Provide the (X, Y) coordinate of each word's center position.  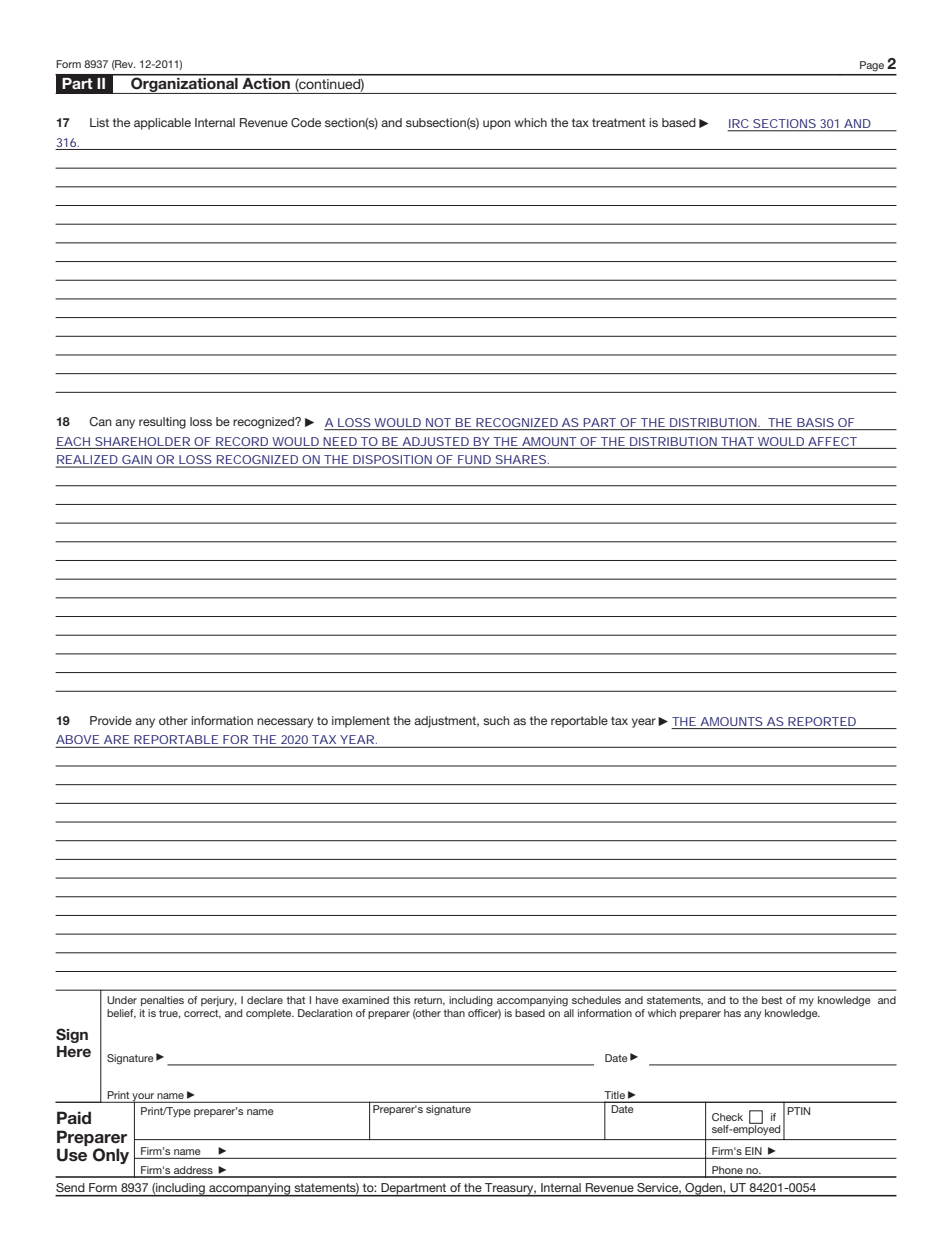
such (496, 720)
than (454, 1013)
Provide (111, 720)
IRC (739, 125)
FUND (474, 461)
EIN (753, 1151)
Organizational (184, 84)
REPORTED (822, 721)
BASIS (815, 422)
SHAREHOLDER (142, 441)
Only (111, 1156)
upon (497, 125)
